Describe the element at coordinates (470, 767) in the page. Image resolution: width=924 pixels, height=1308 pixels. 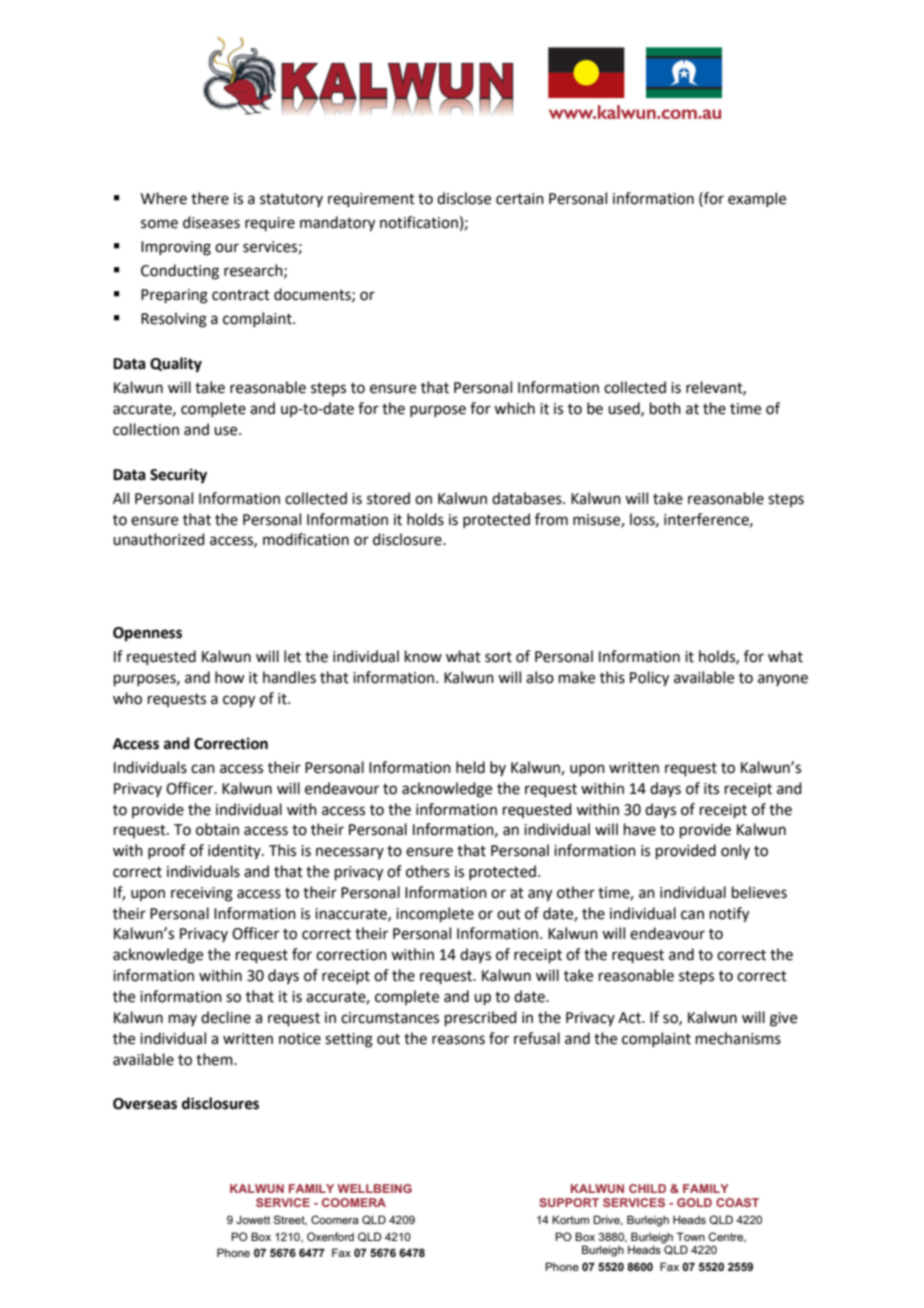
I see `held` at that location.
